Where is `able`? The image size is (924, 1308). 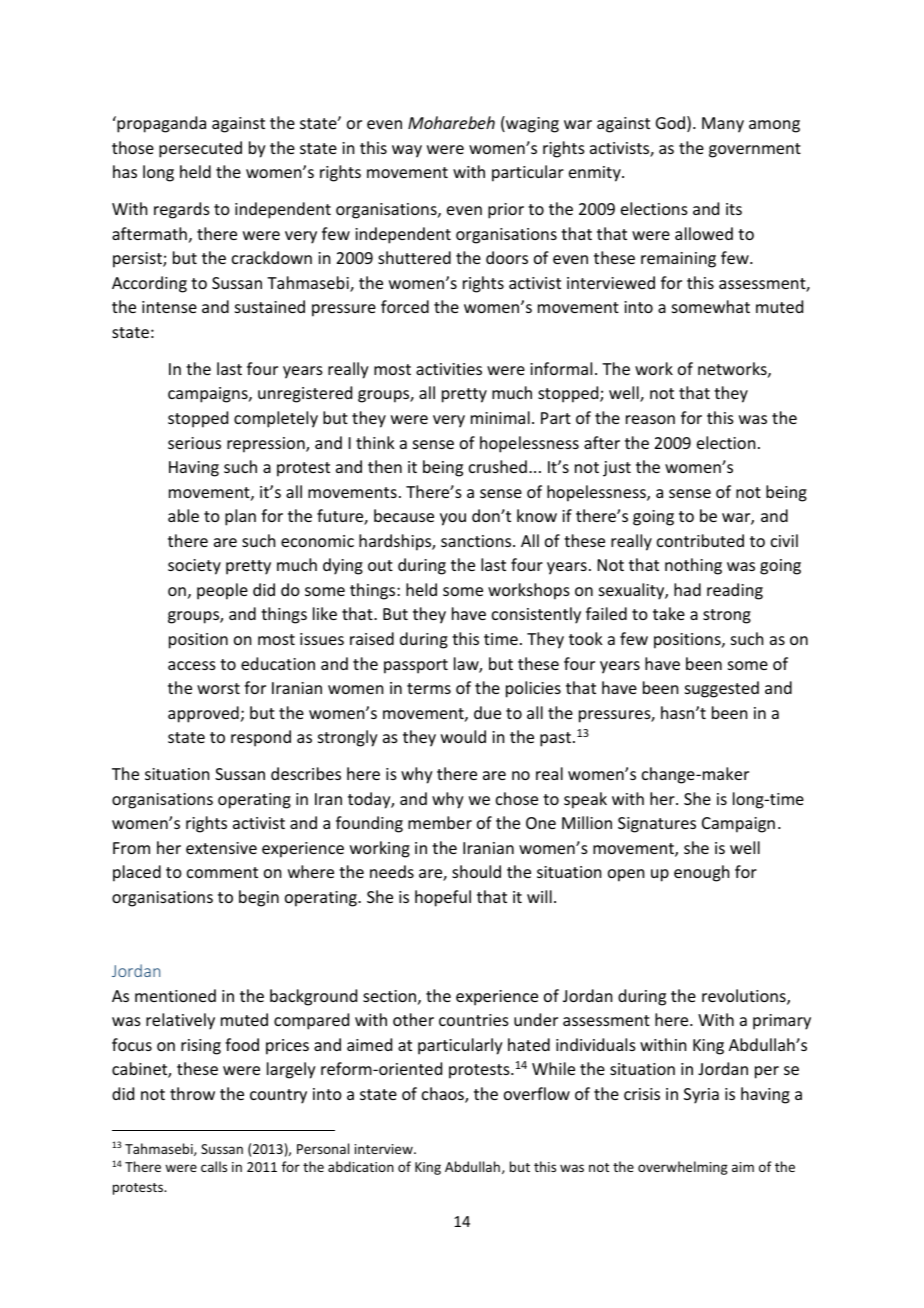
able is located at coordinates (183, 515).
